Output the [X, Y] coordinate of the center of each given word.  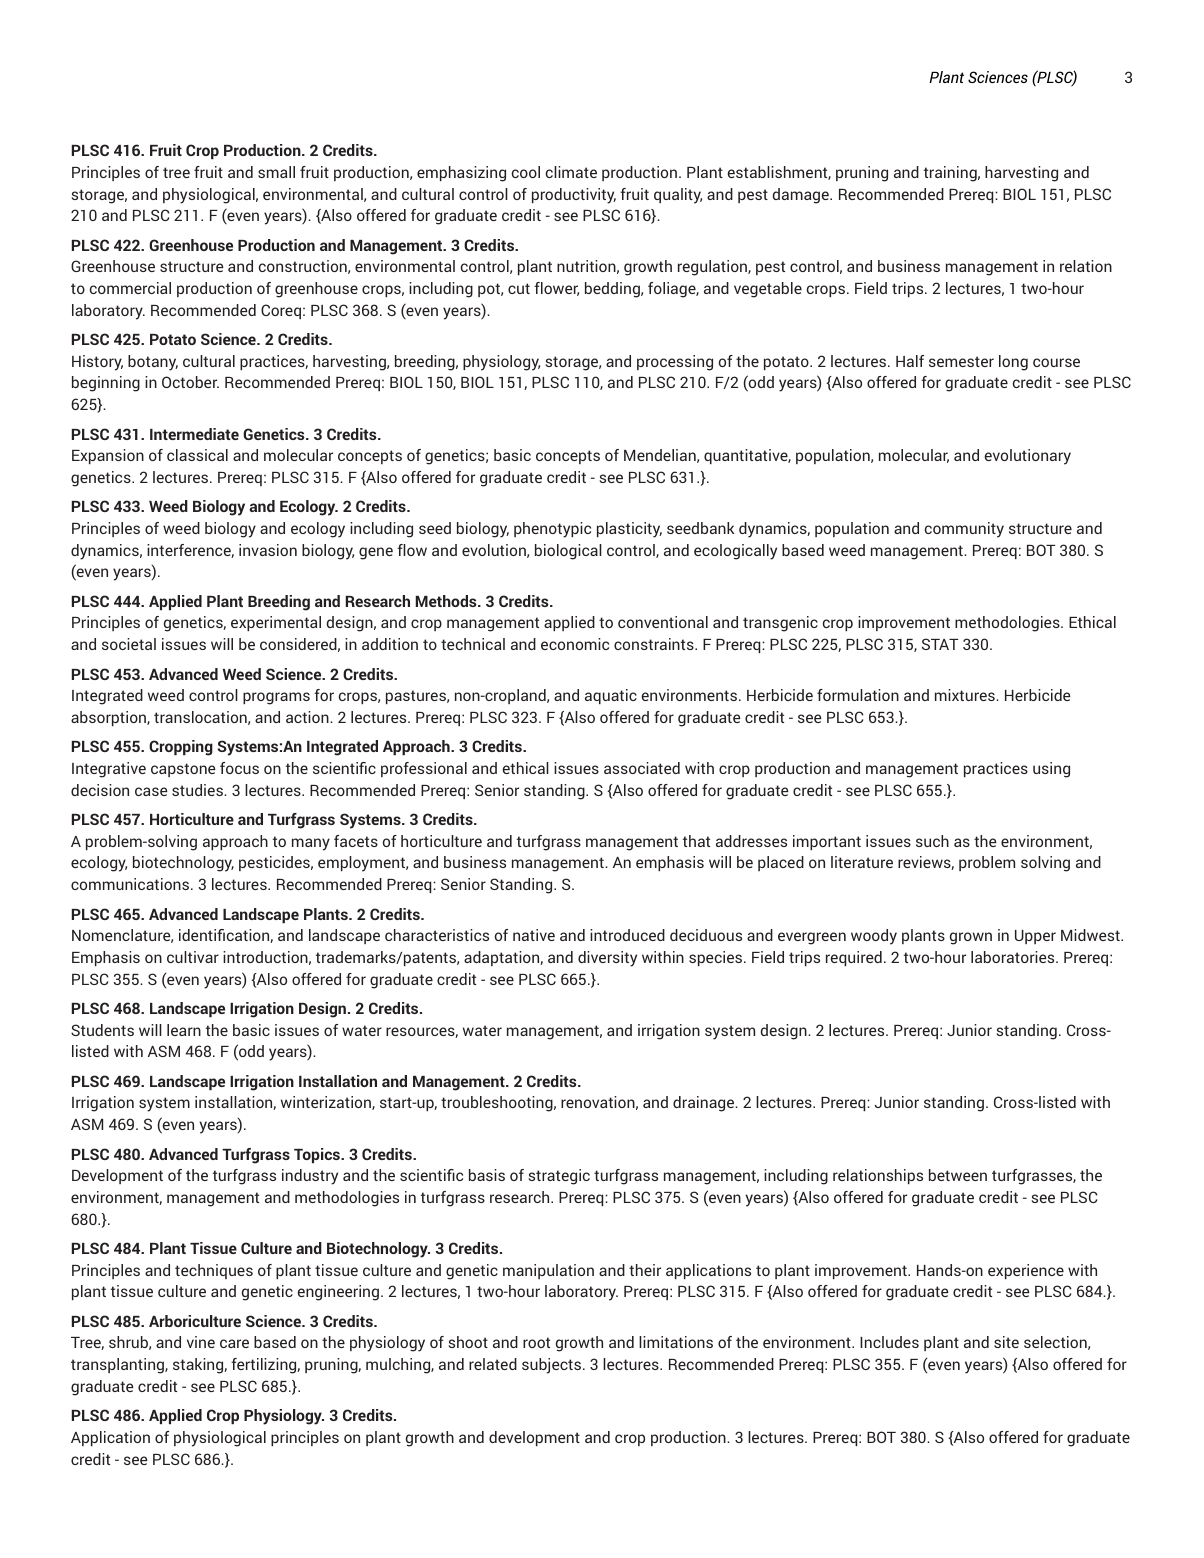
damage [802, 196]
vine [201, 1342]
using [1051, 770]
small [276, 172]
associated [642, 768]
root [536, 1342]
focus [239, 768]
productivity [574, 196]
